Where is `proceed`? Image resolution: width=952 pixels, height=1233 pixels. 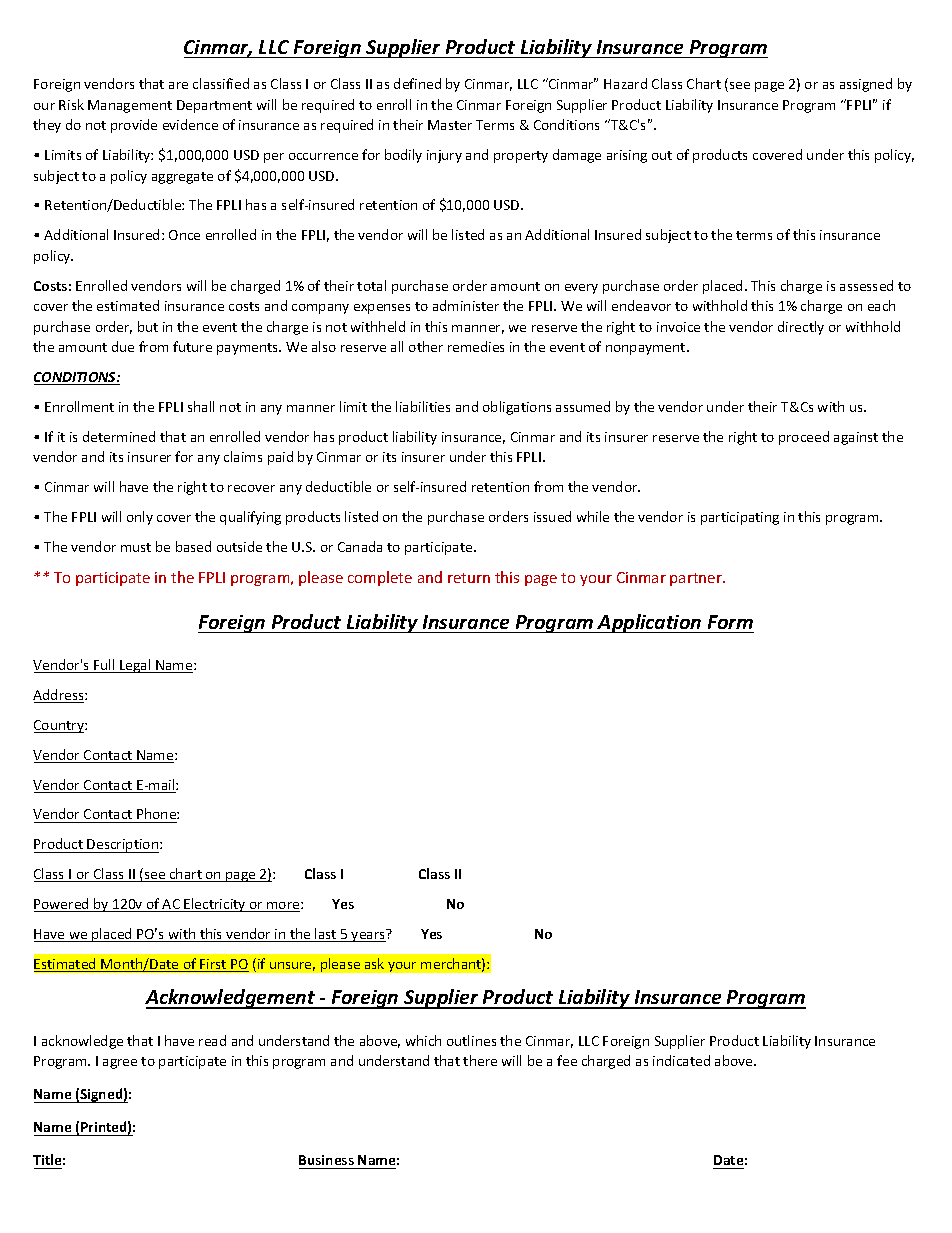 proceed is located at coordinates (804, 438).
